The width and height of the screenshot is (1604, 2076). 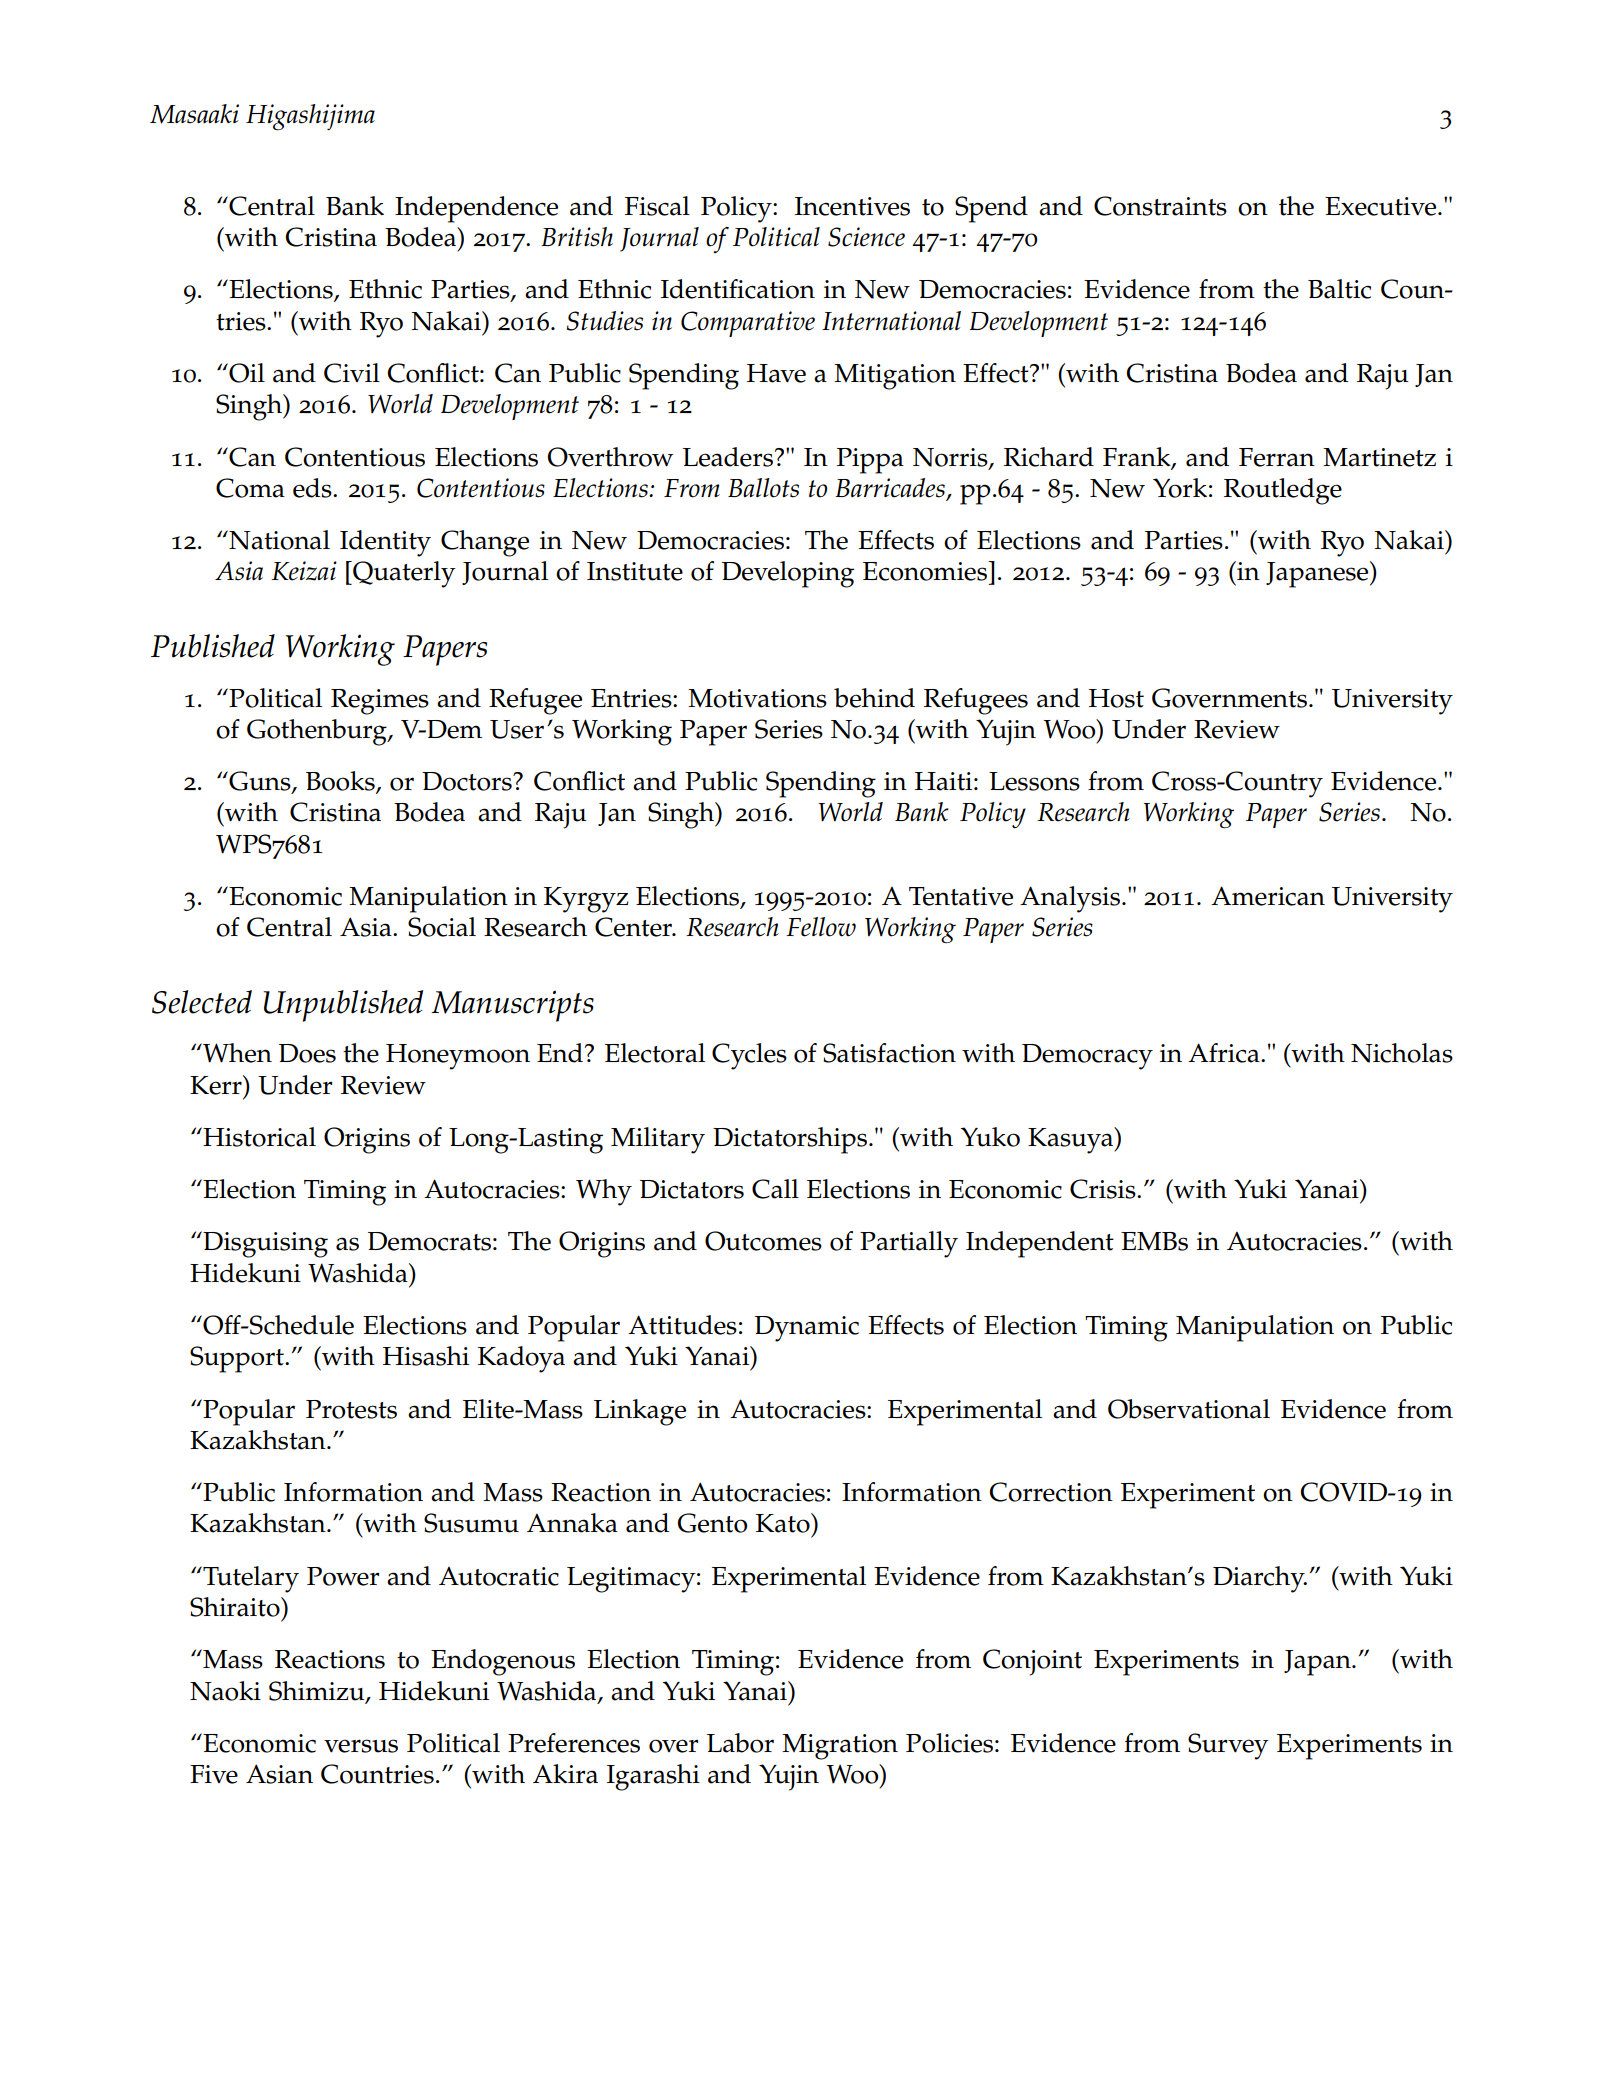 What do you see at coordinates (476, 209) in the screenshot?
I see `Independence` at bounding box center [476, 209].
